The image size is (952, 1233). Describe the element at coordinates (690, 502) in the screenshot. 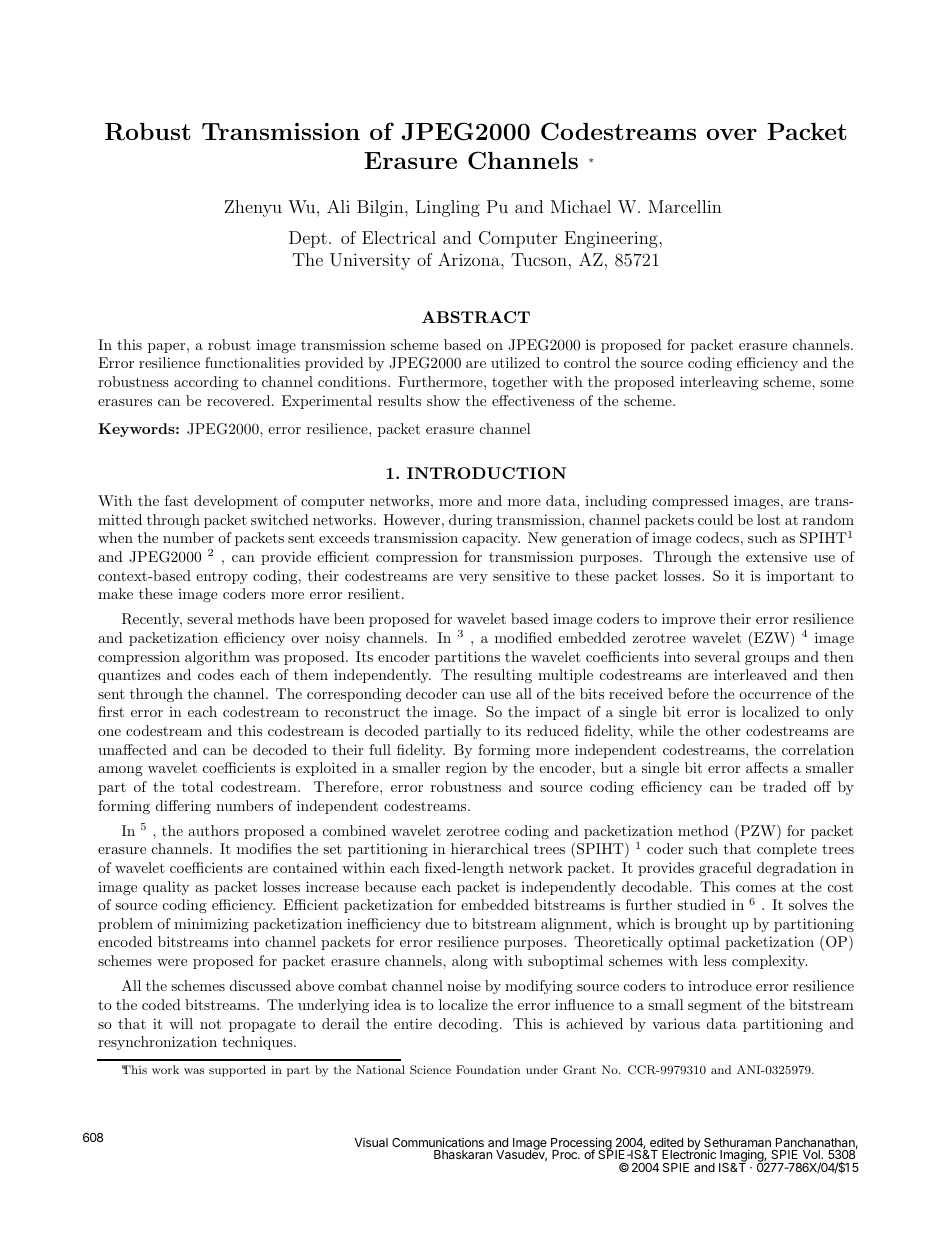

I see `compressed` at that location.
